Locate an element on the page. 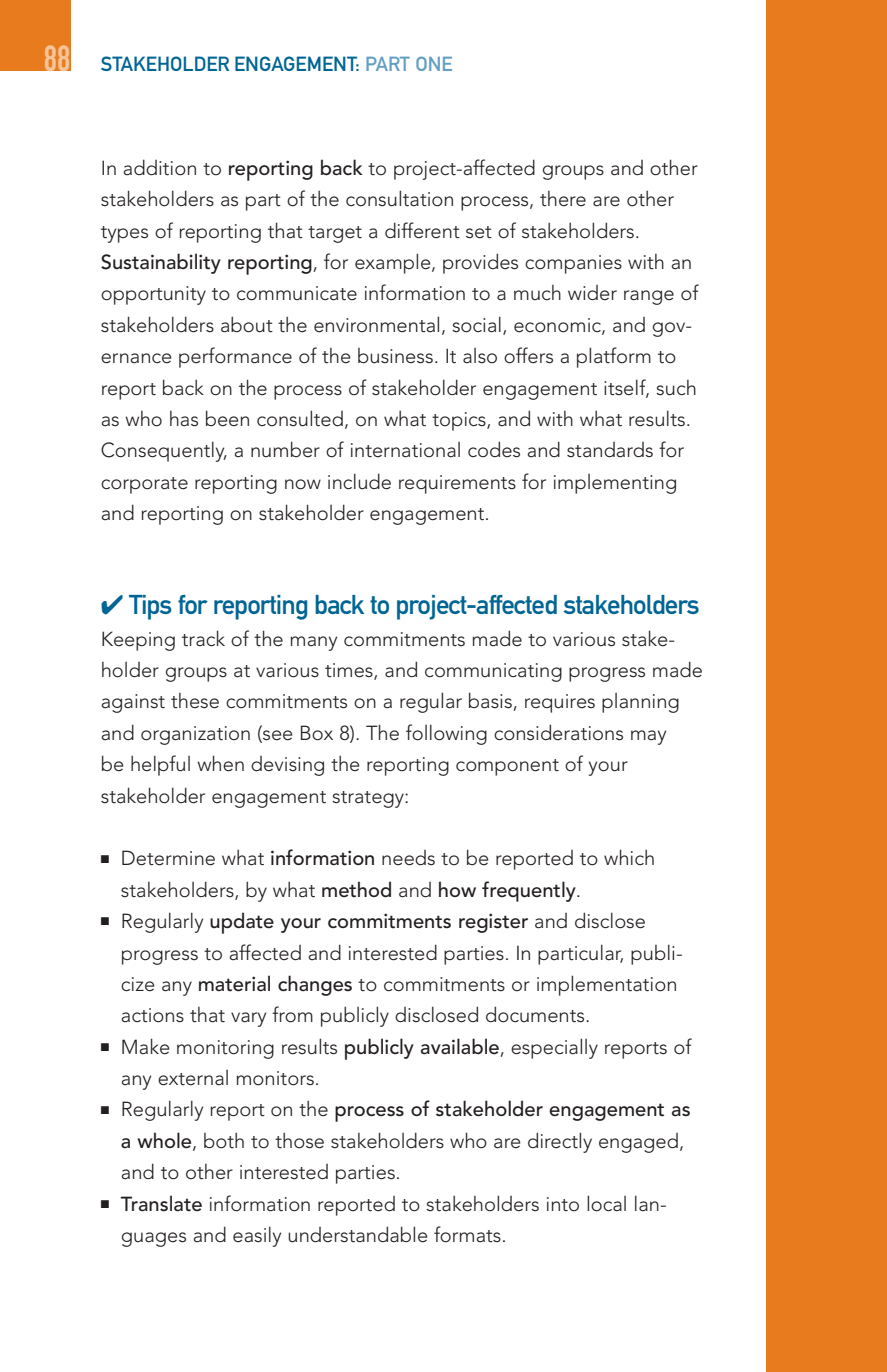  include is located at coordinates (359, 481).
